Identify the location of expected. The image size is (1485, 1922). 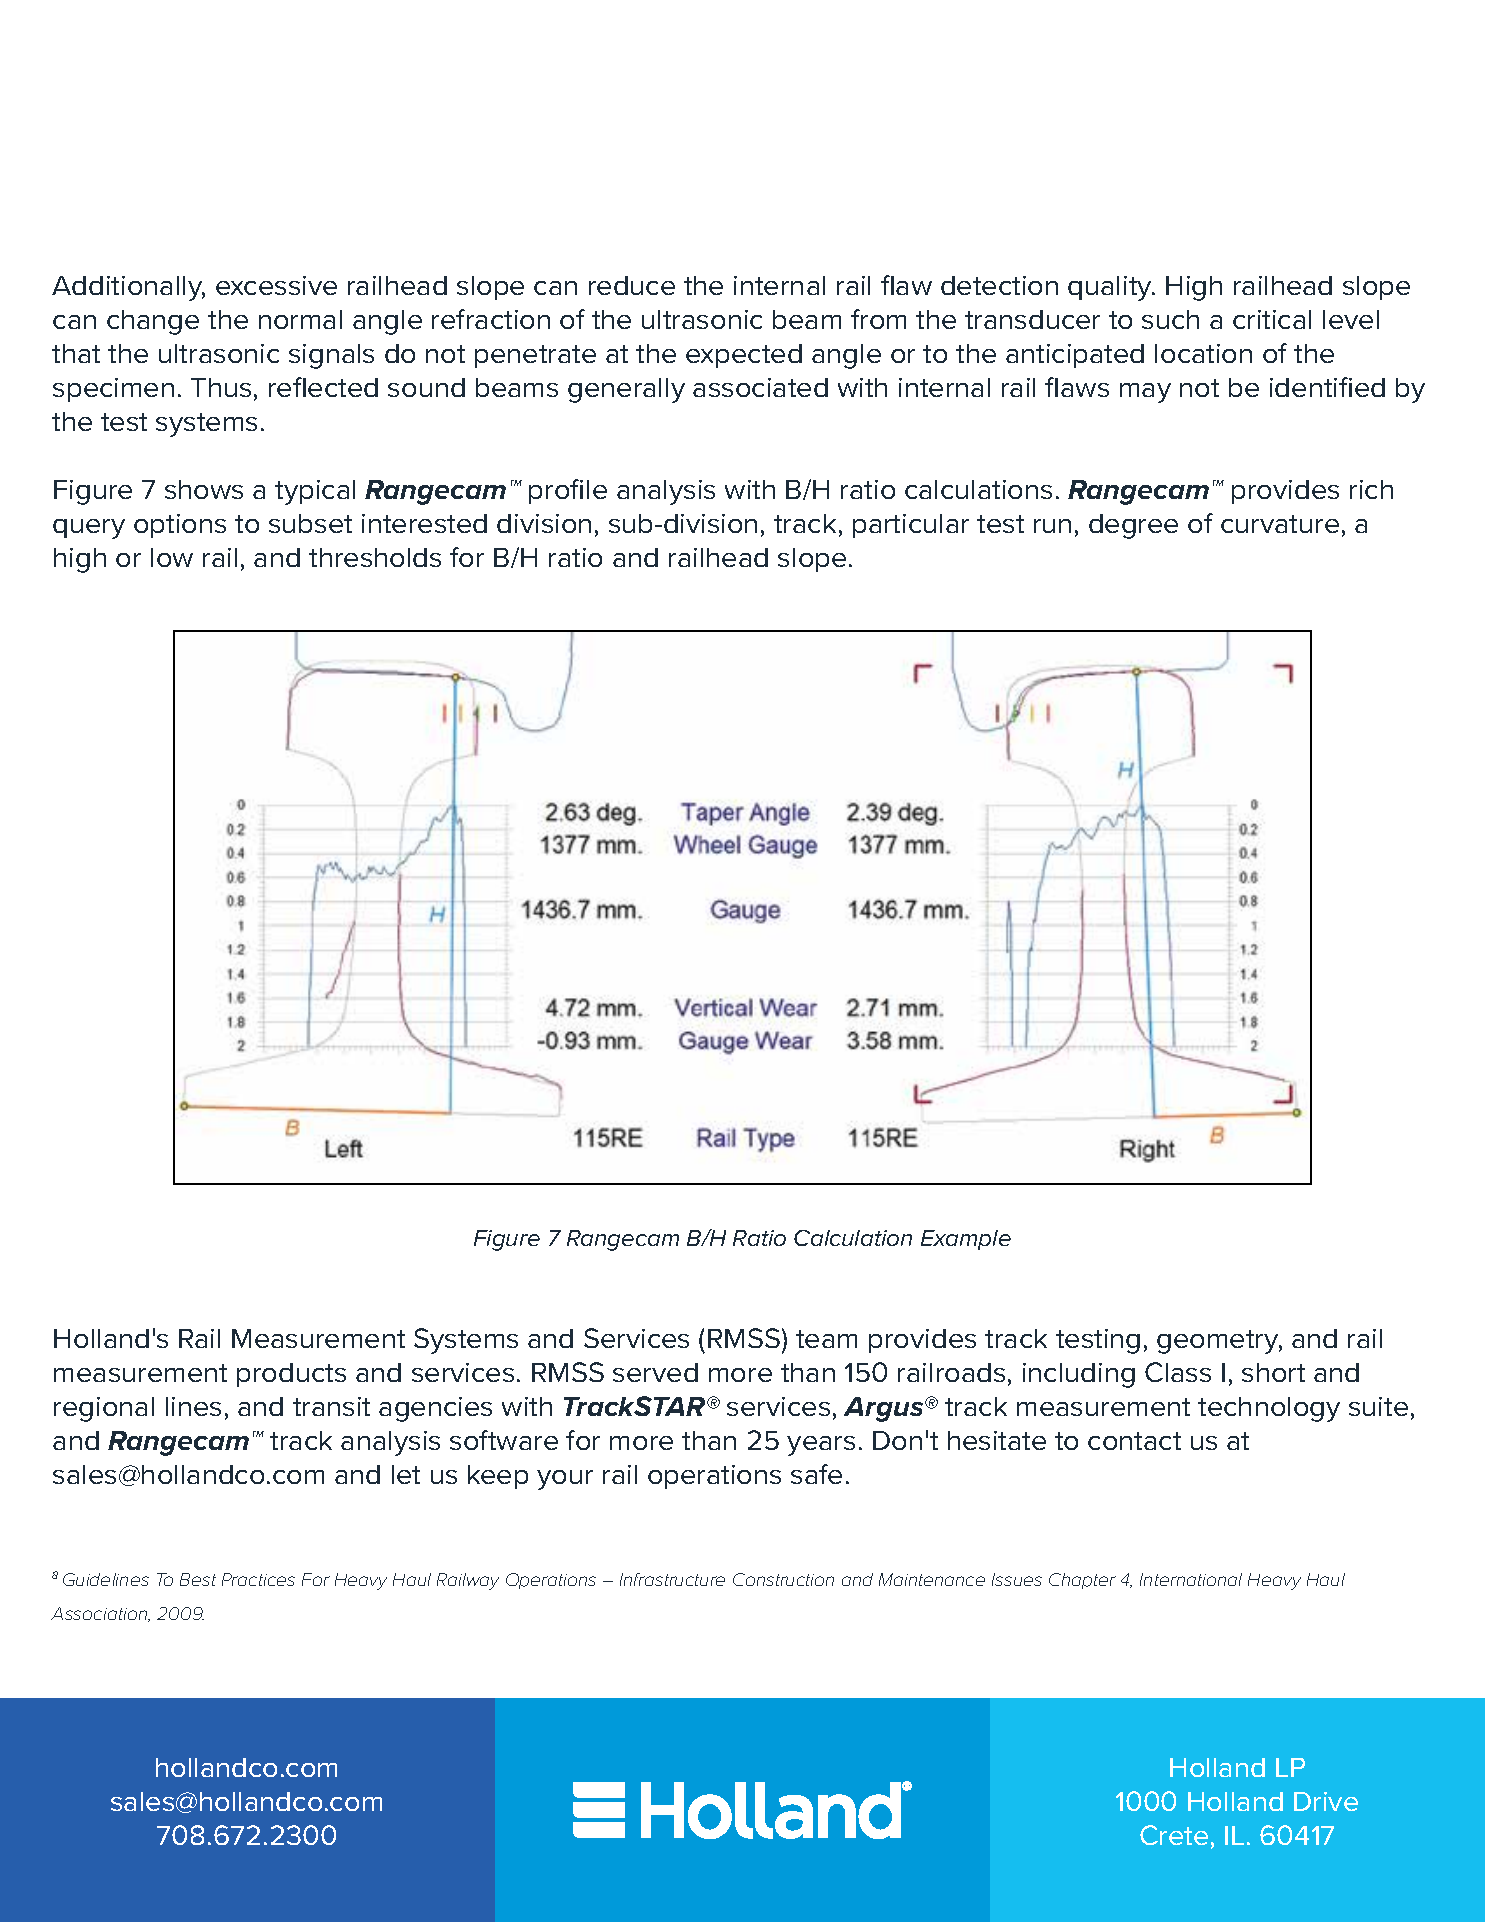
(744, 356).
